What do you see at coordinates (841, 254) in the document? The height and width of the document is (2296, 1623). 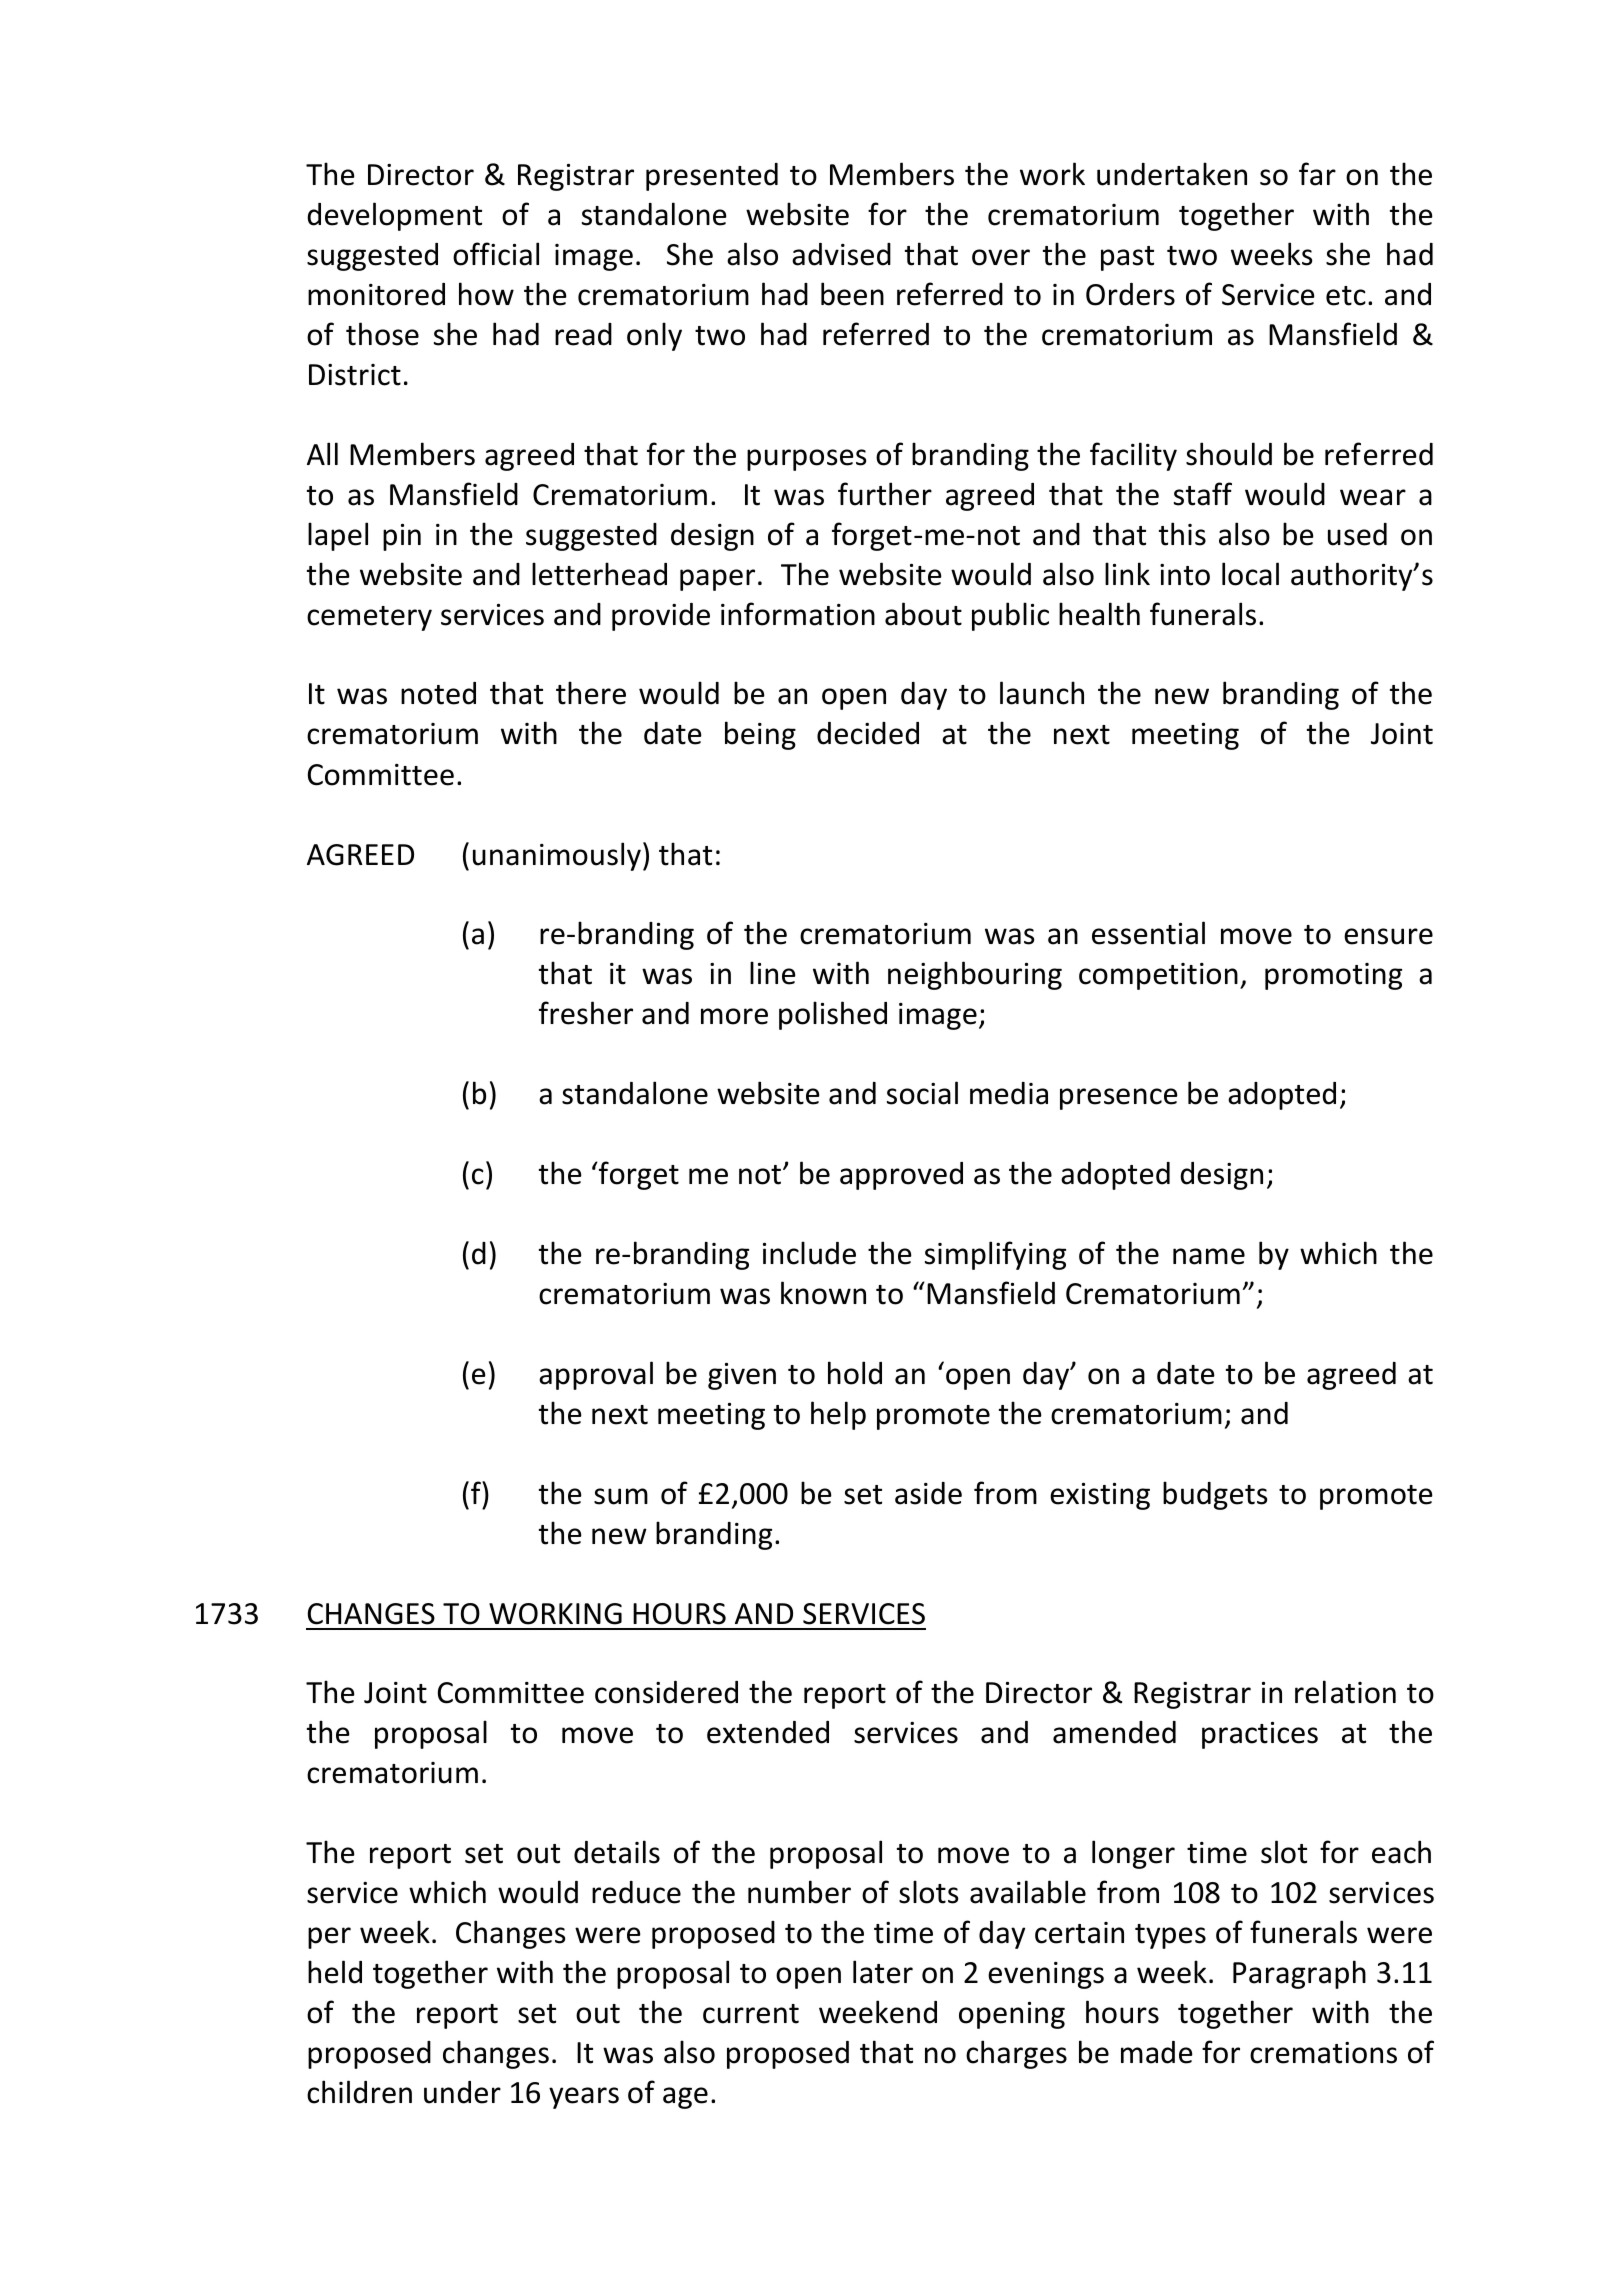 I see `advised` at bounding box center [841, 254].
